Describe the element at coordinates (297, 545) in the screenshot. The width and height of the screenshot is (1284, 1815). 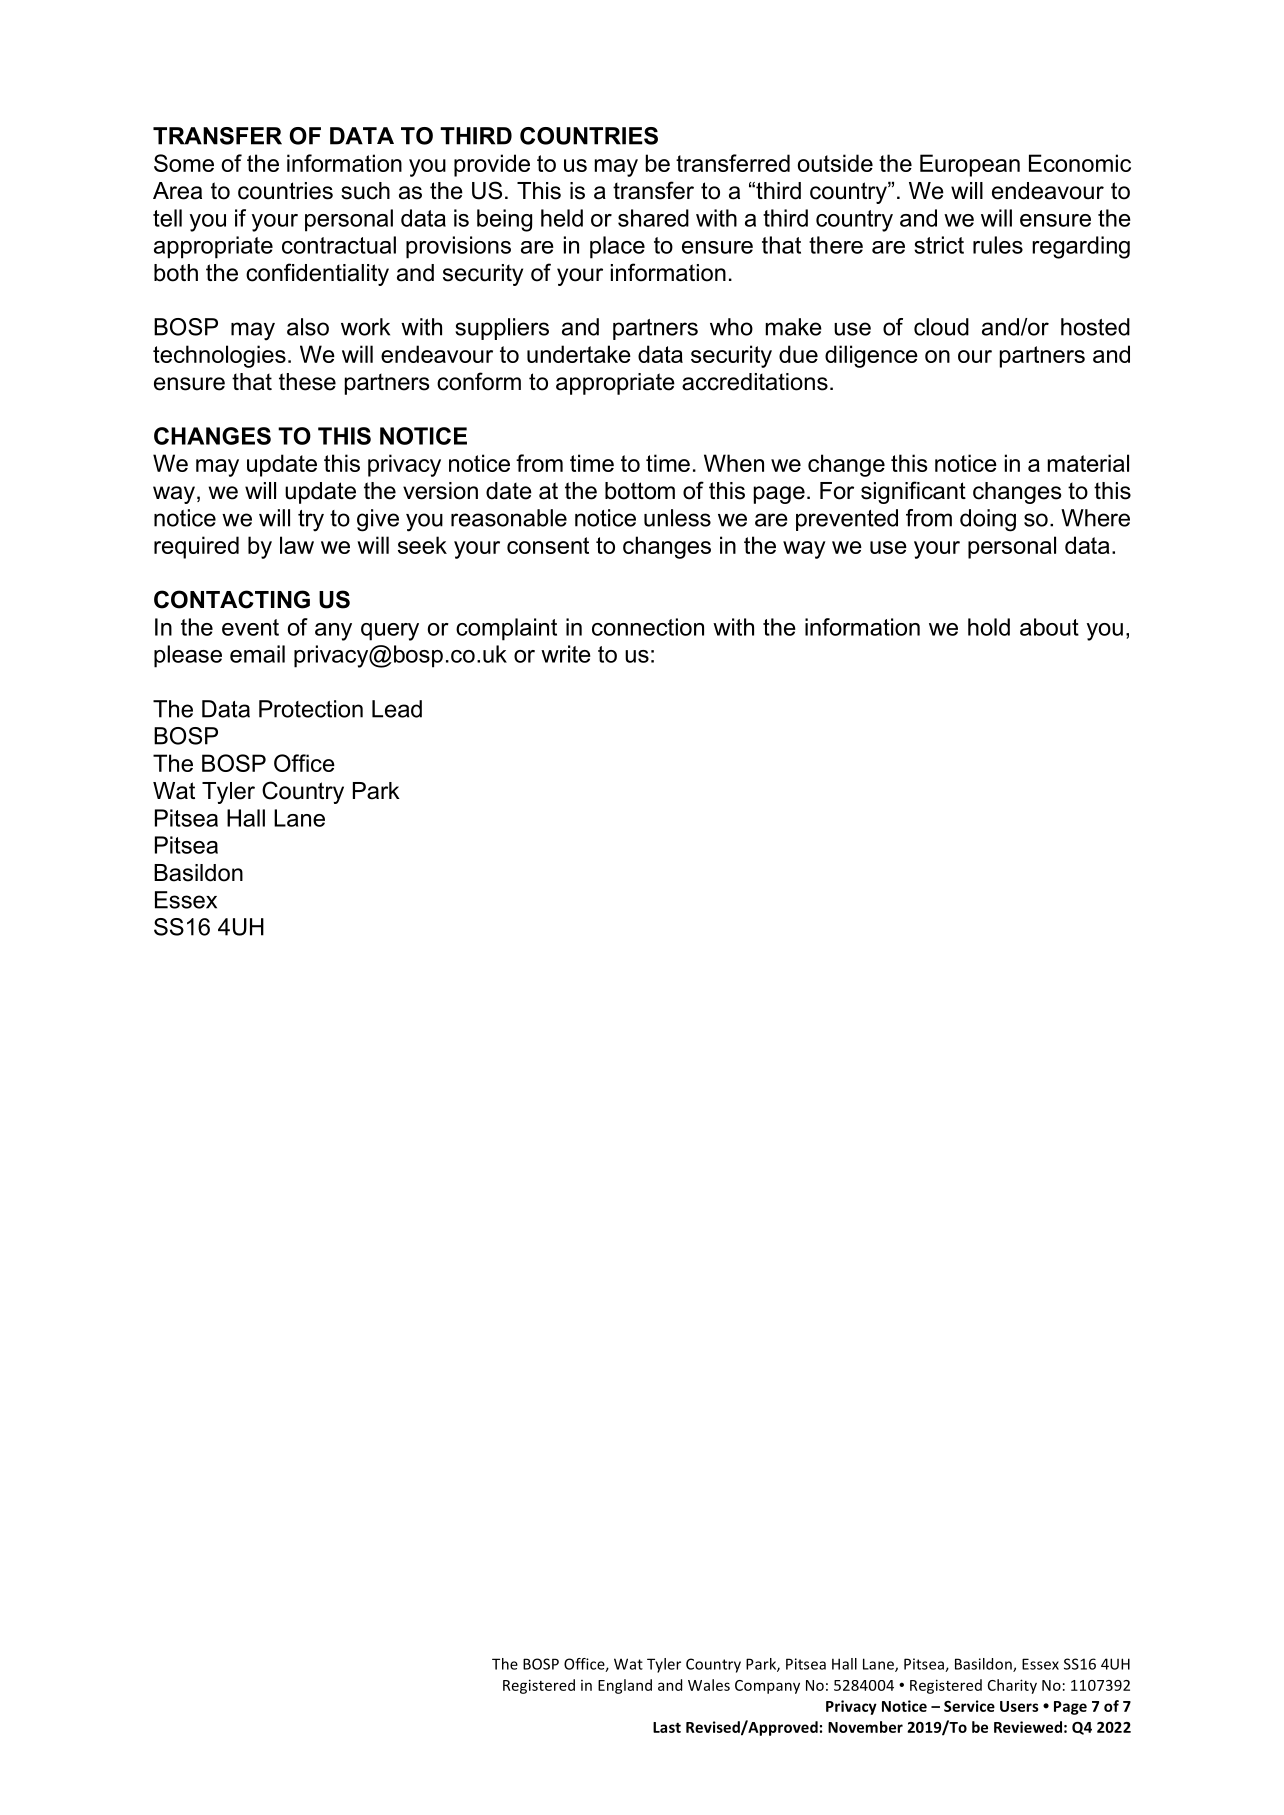
I see `law` at that location.
